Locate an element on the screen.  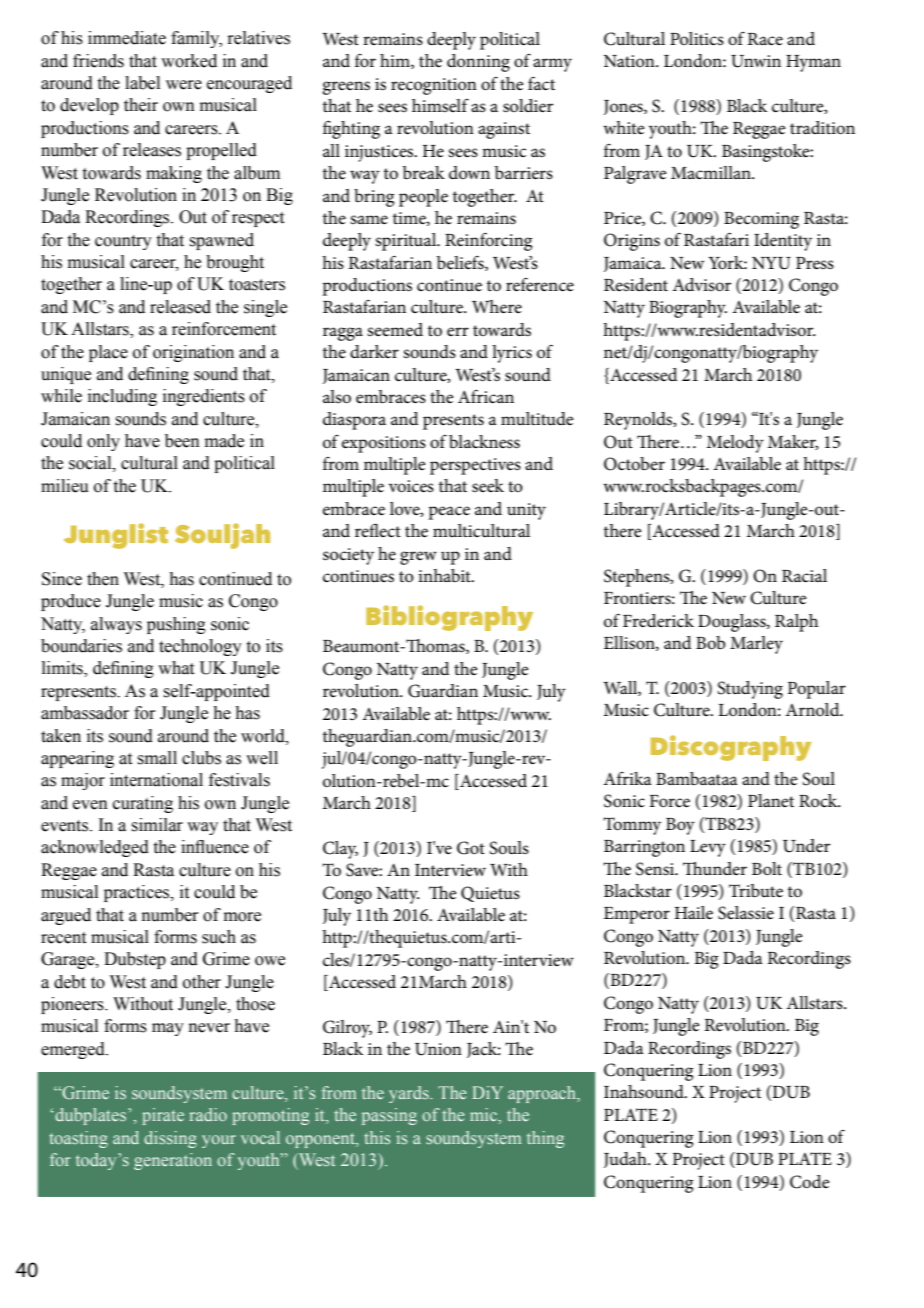
label is located at coordinates (142, 83).
